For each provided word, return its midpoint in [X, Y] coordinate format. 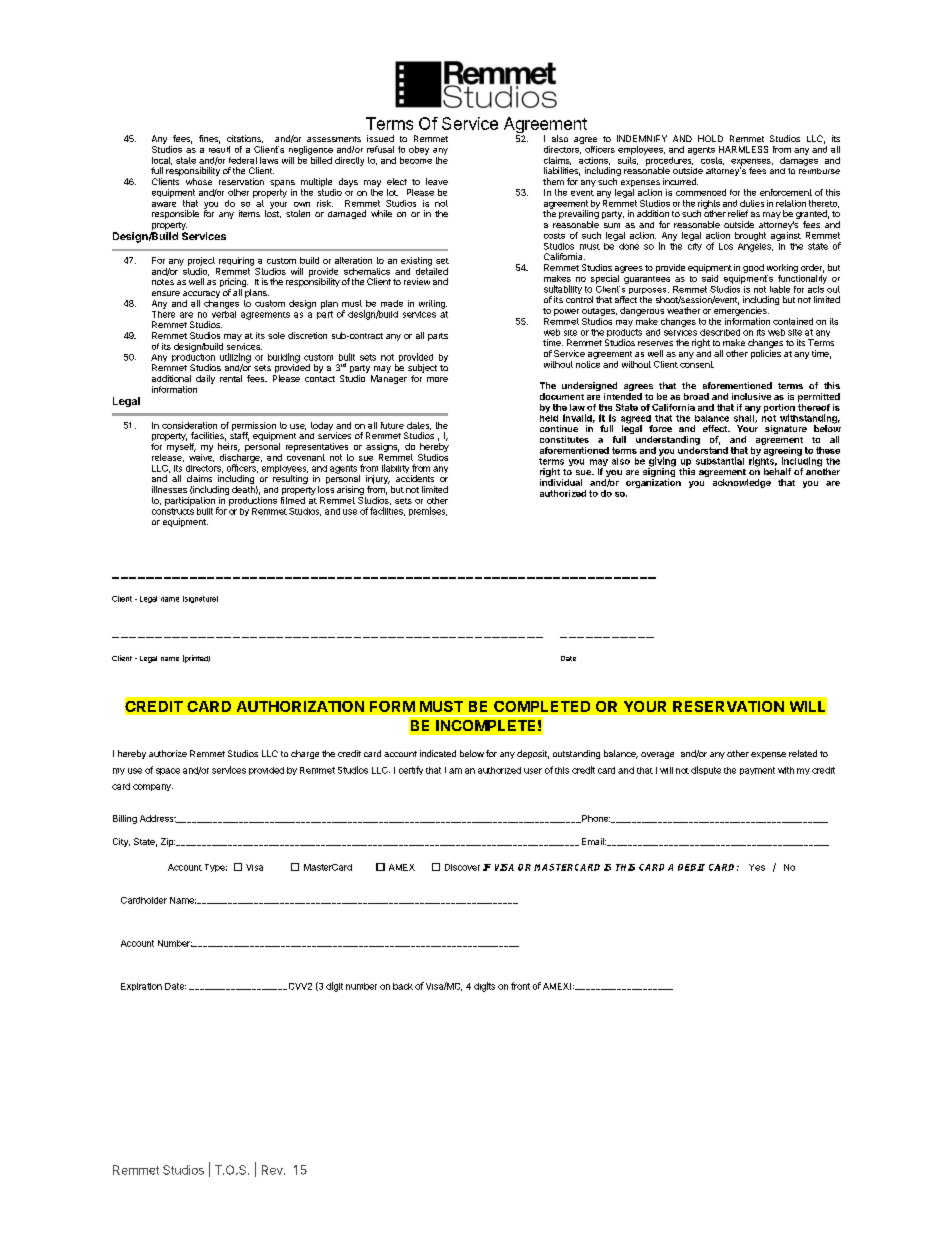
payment [757, 771]
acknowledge [742, 483]
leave [437, 181]
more [437, 379]
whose [199, 181]
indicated [438, 753]
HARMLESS [743, 149]
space [168, 771]
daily [205, 379]
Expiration [141, 987]
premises [428, 511]
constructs [173, 511]
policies [766, 354]
